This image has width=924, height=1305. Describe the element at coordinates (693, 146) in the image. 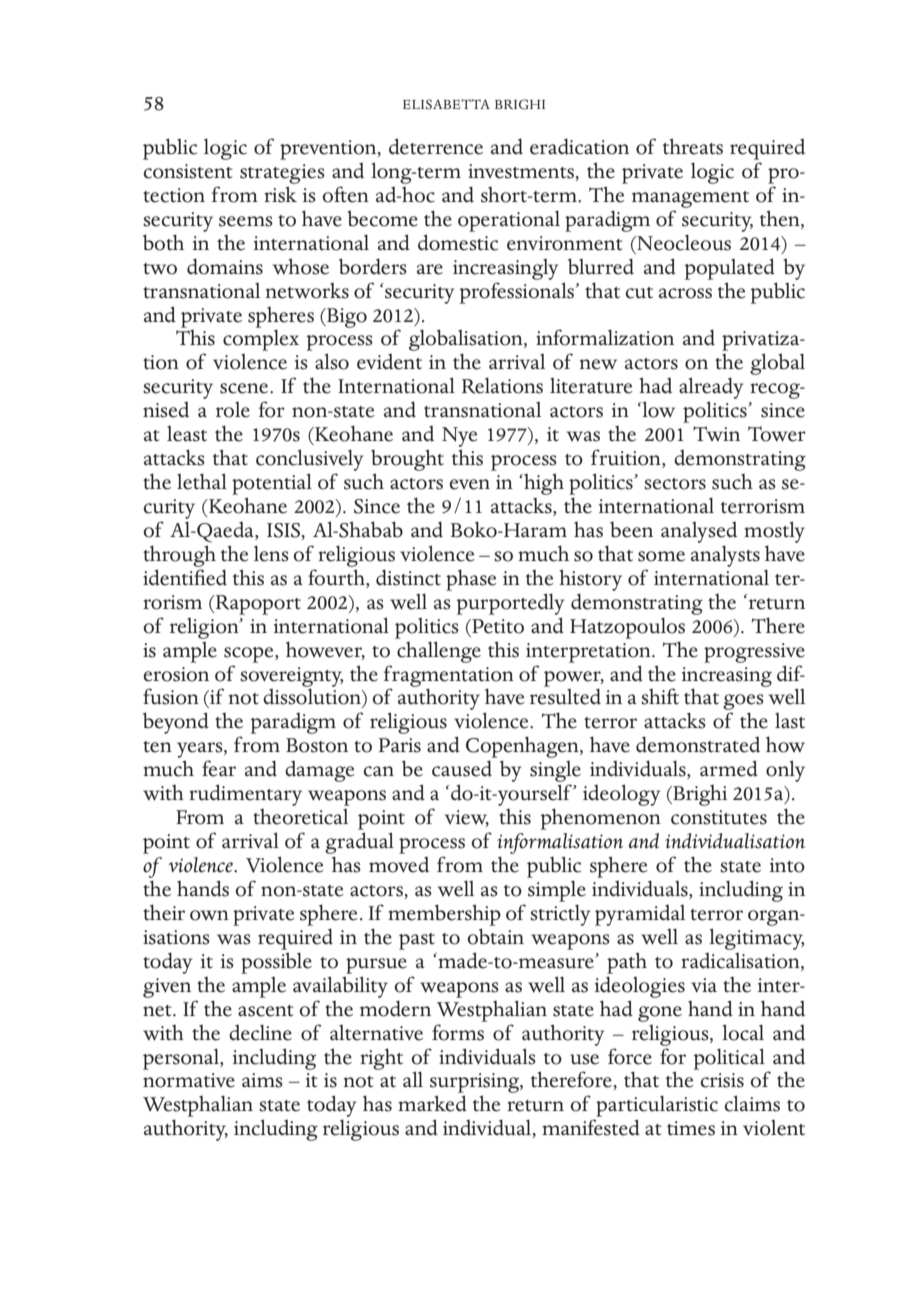

I see `threats` at that location.
